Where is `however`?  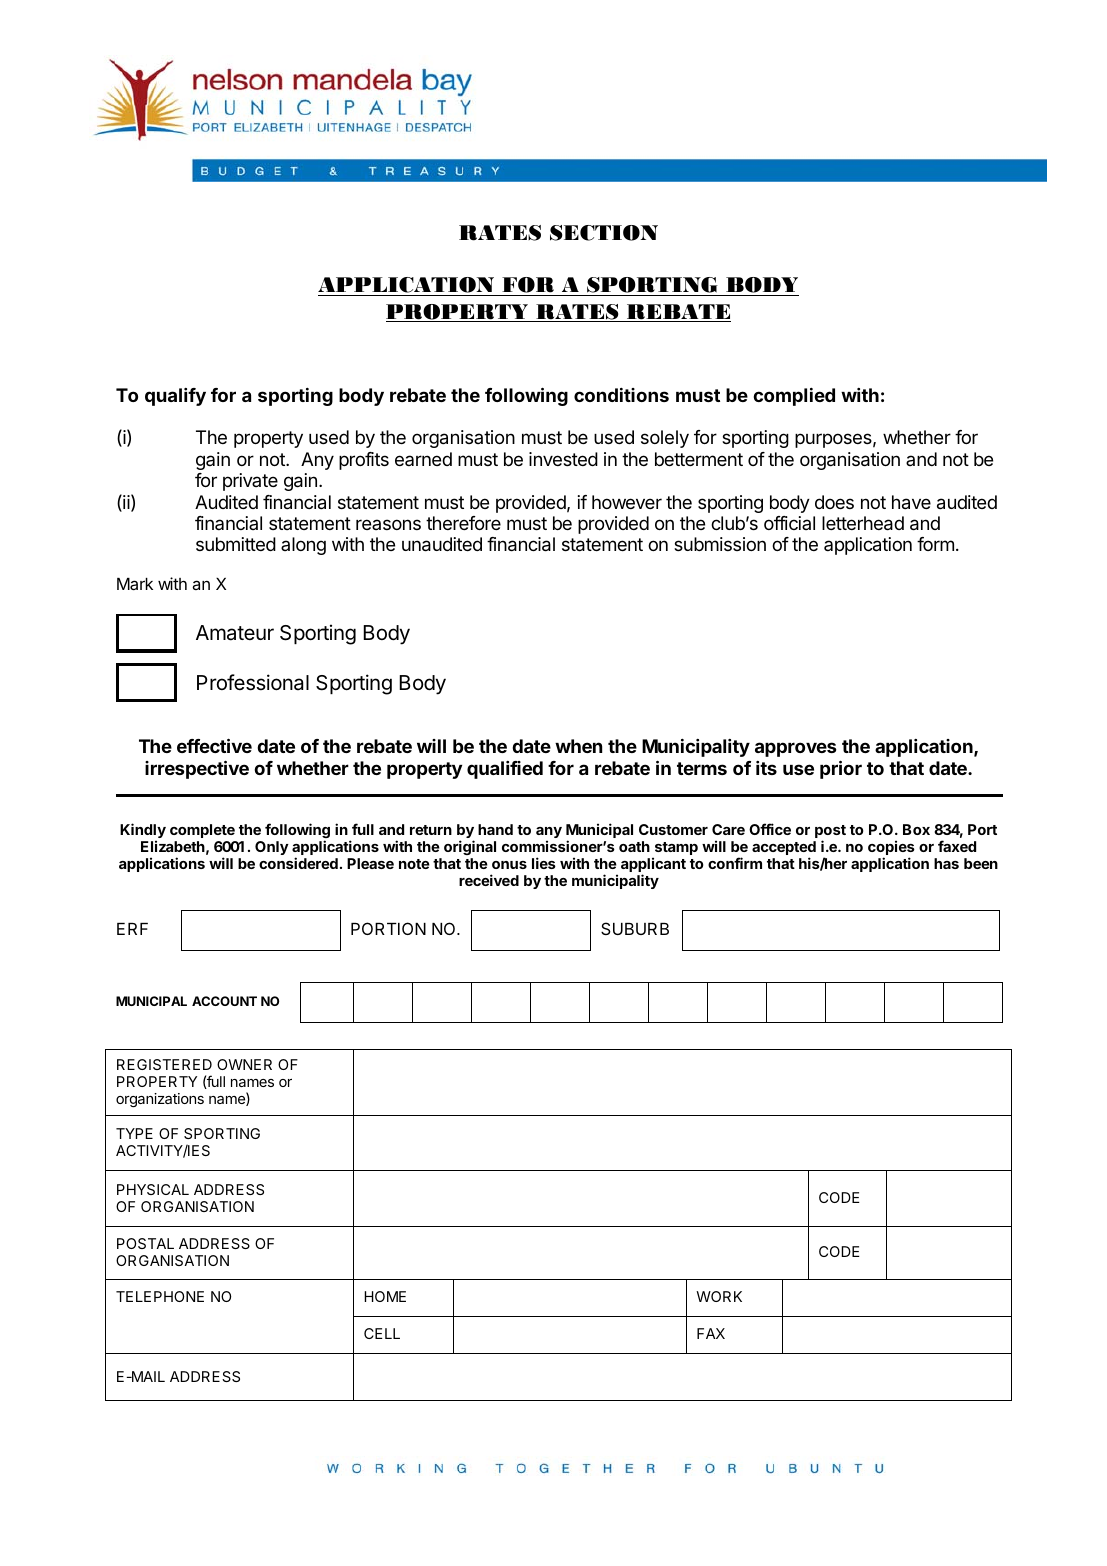 however is located at coordinates (627, 502).
